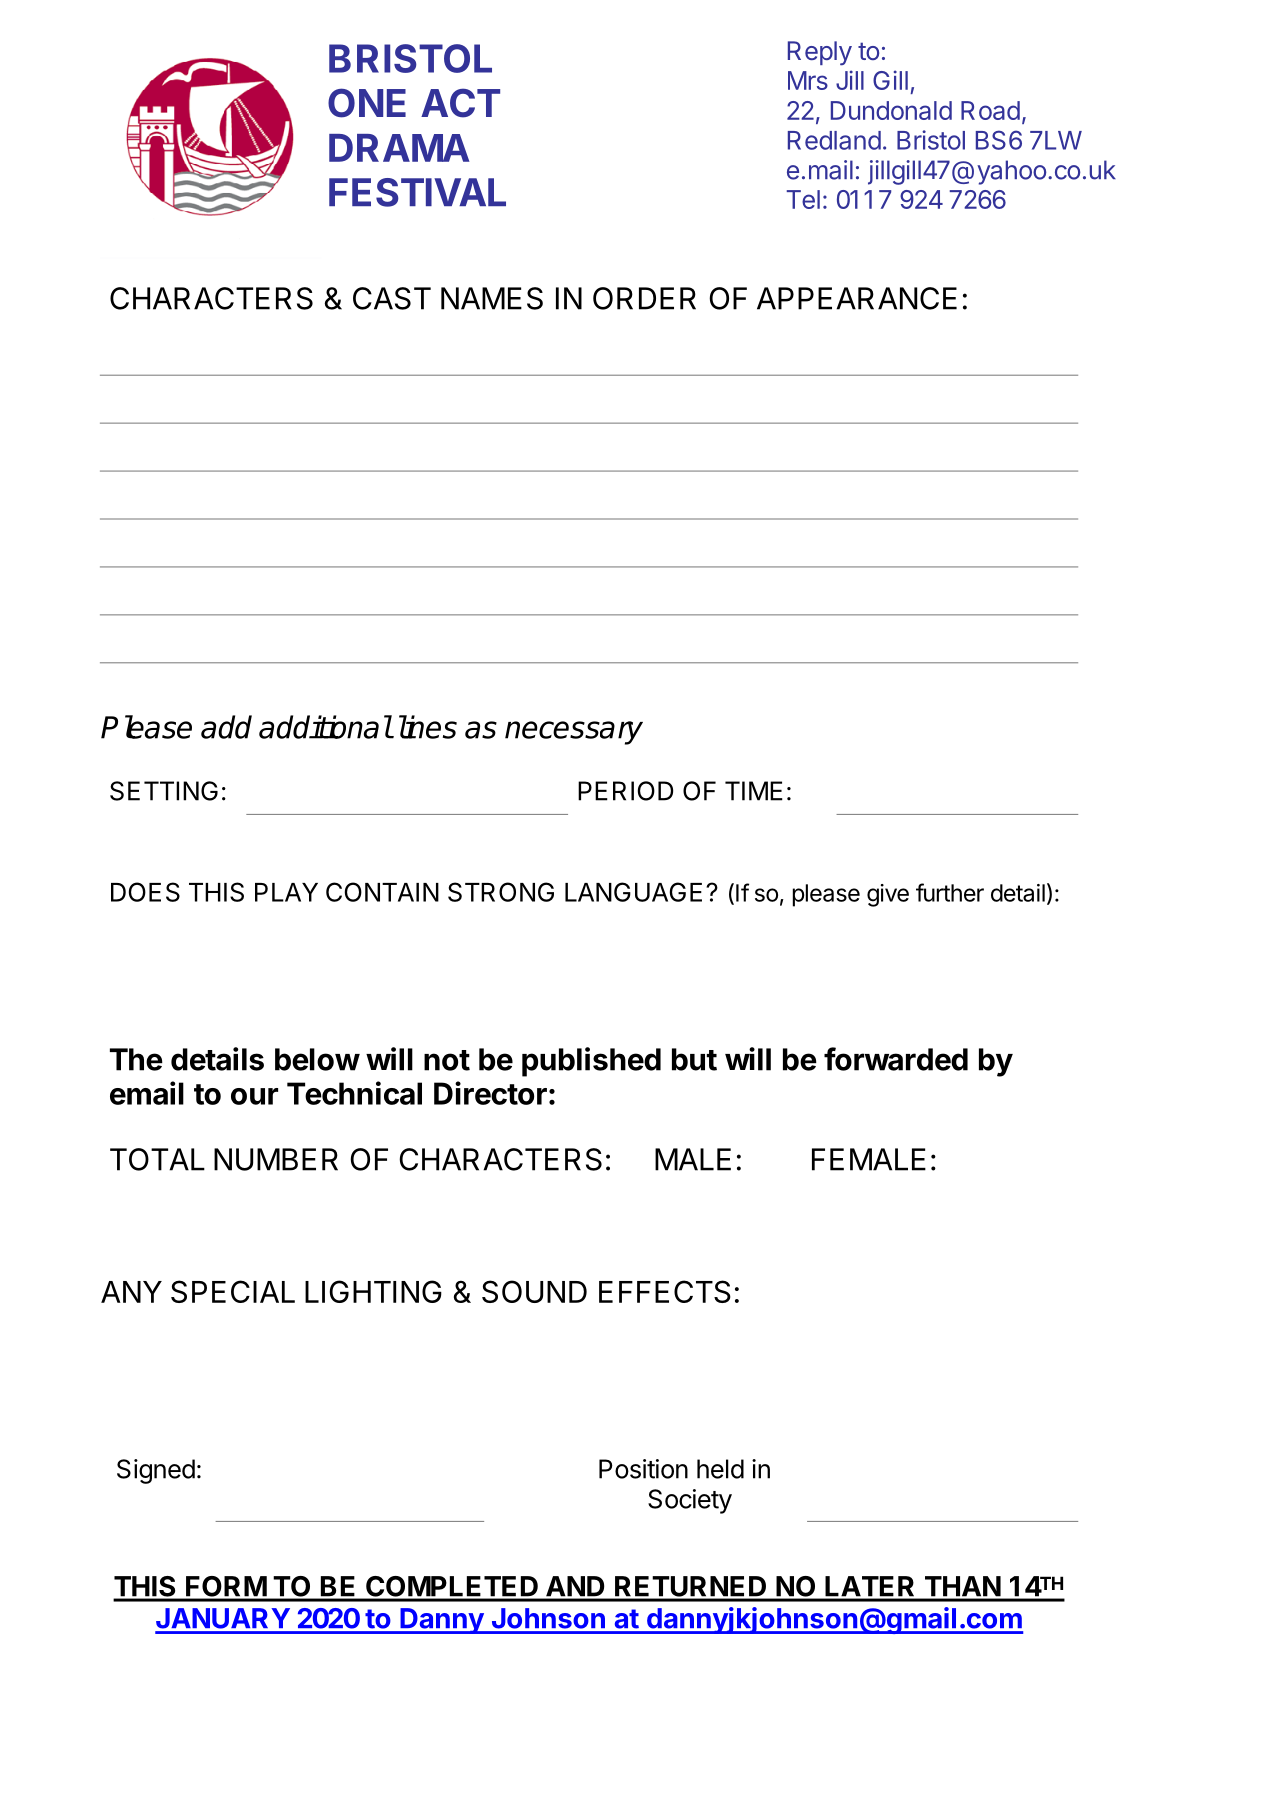 The image size is (1270, 1798). What do you see at coordinates (574, 733) in the screenshot?
I see `necessary` at bounding box center [574, 733].
